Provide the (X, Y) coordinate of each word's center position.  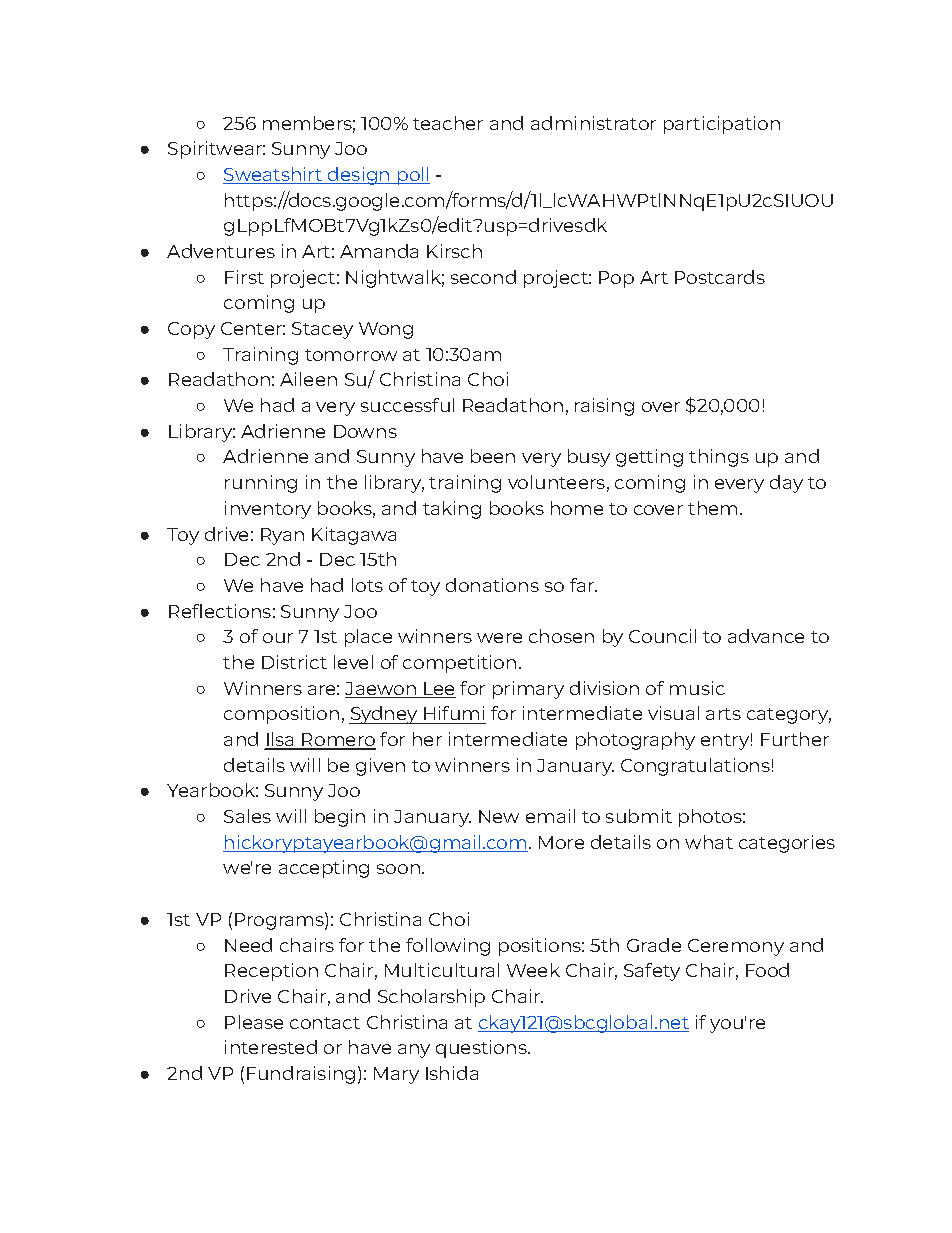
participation (722, 125)
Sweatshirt (274, 175)
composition (281, 715)
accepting (324, 869)
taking (452, 510)
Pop (616, 279)
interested (271, 1047)
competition (459, 664)
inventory (268, 510)
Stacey (322, 330)
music (697, 688)
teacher (448, 123)
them (712, 508)
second (483, 277)
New (499, 816)
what (709, 842)
